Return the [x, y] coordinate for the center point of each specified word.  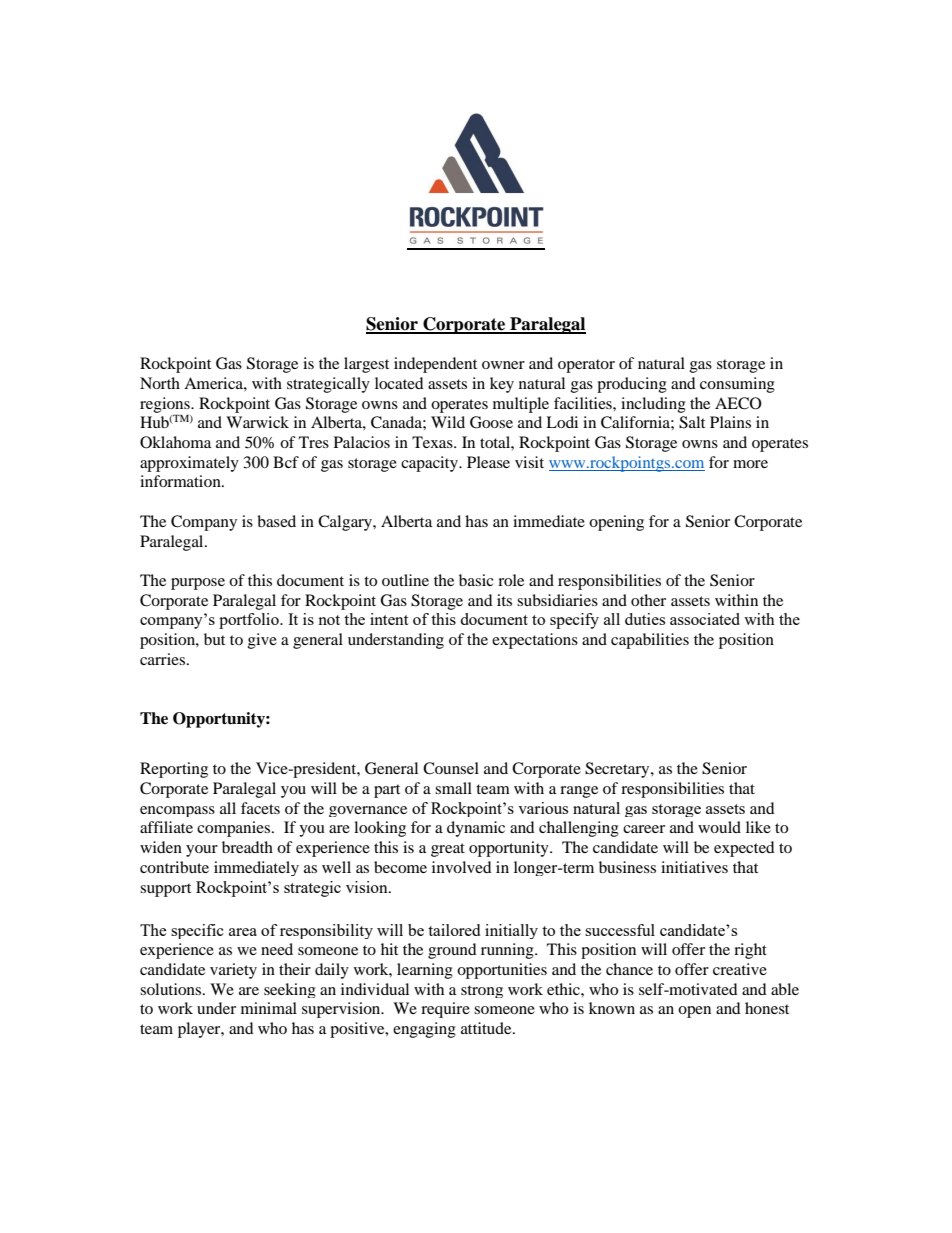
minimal [269, 1008]
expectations [535, 641]
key [502, 385]
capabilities [650, 641]
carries [162, 659]
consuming [737, 385]
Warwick [257, 422]
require [445, 1010]
